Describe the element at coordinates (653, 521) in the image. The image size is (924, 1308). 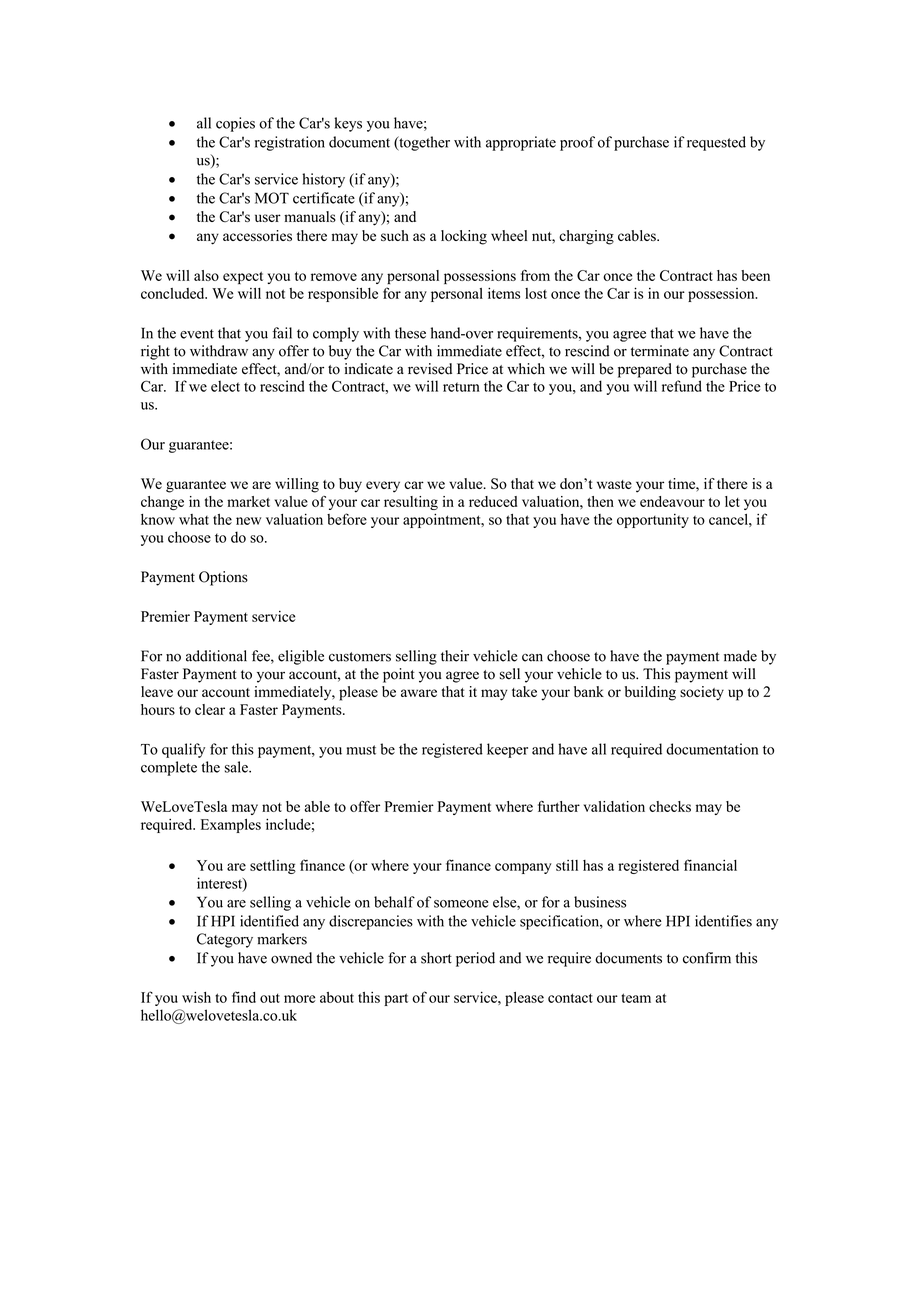
I see `opportunity` at that location.
